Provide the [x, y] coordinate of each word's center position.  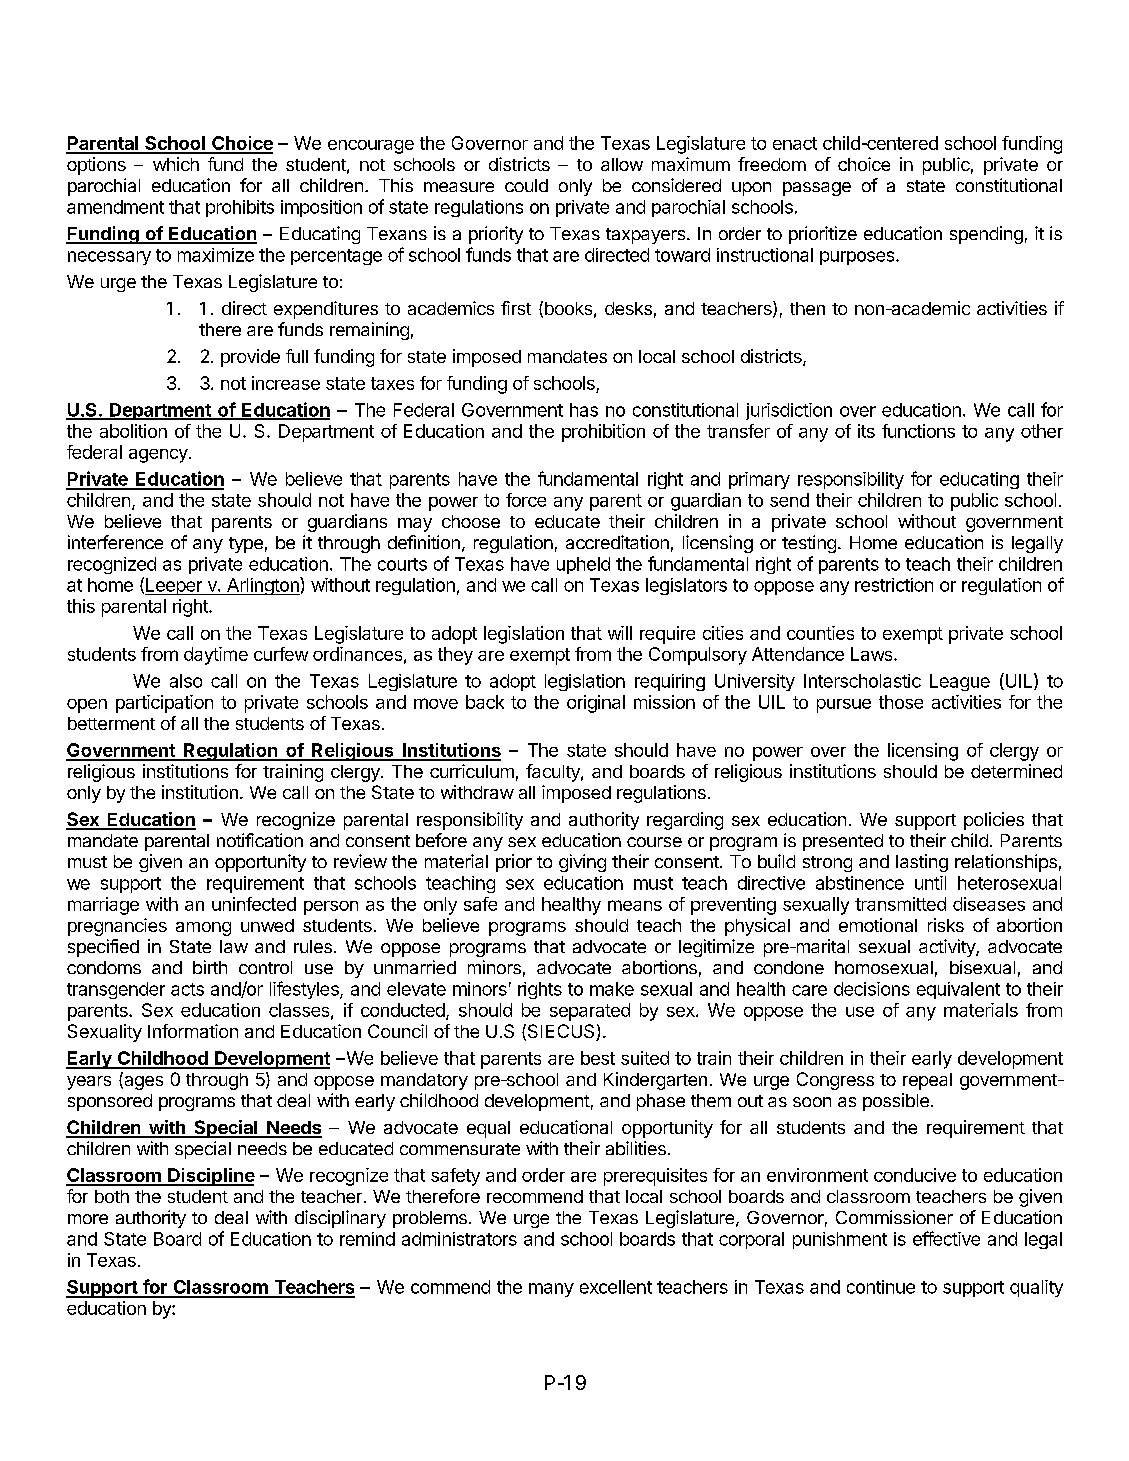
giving [582, 863]
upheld [583, 565]
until [930, 883]
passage [817, 189]
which [176, 164]
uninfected [254, 904]
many [551, 1290]
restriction [894, 585]
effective [946, 1238]
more [88, 1219]
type [246, 545]
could [526, 185]
